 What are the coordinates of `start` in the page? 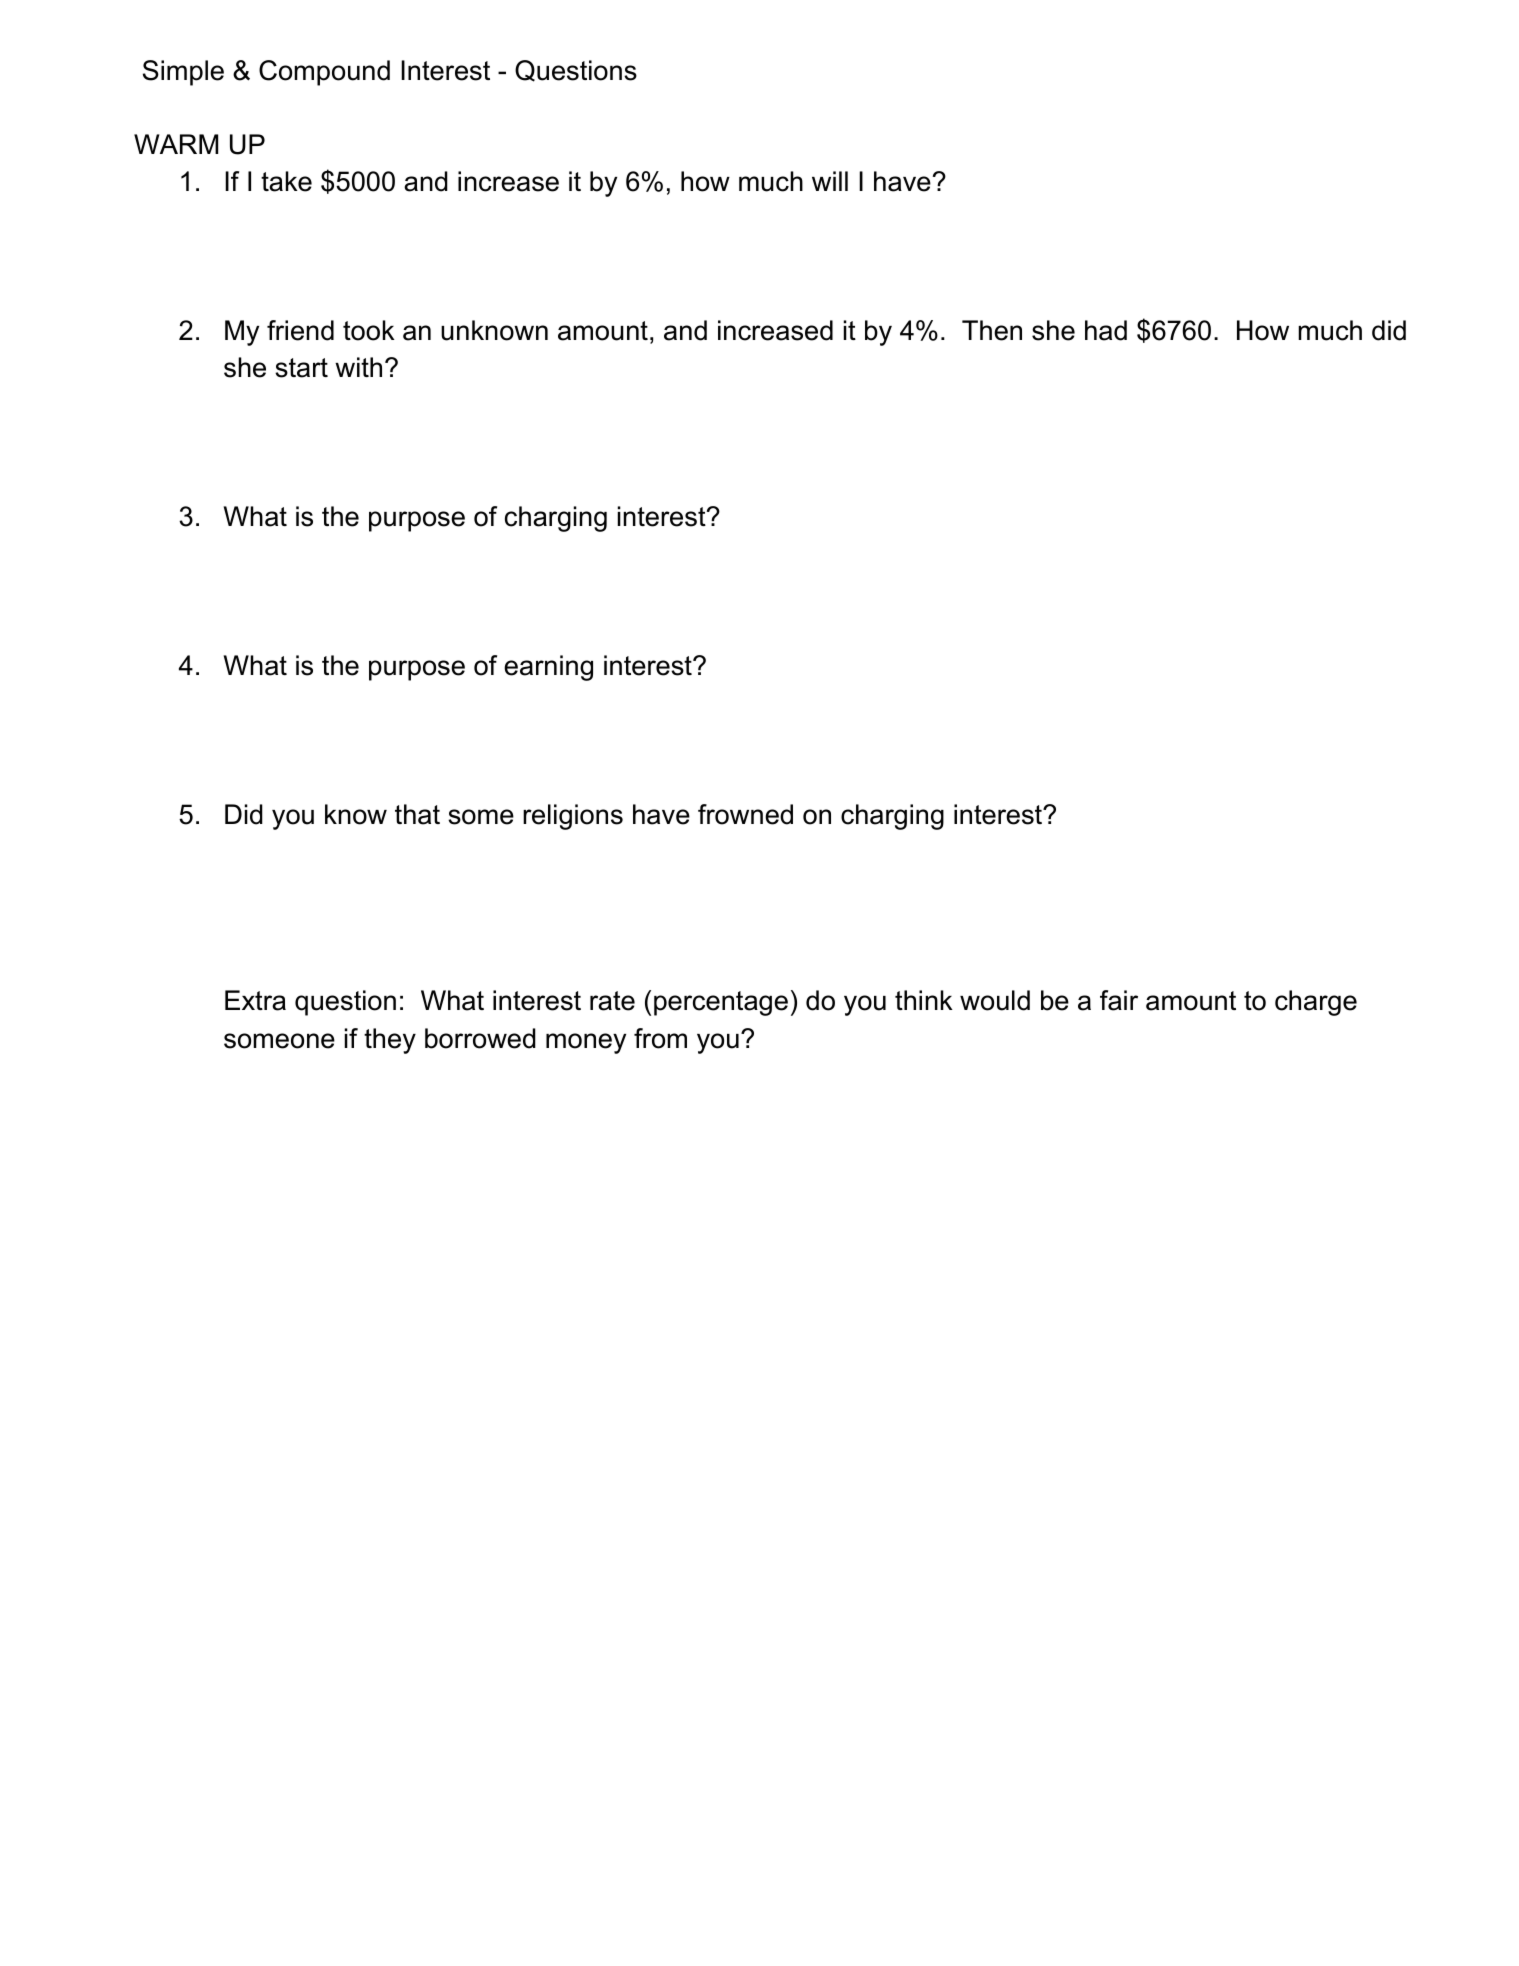 It's located at (301, 368).
